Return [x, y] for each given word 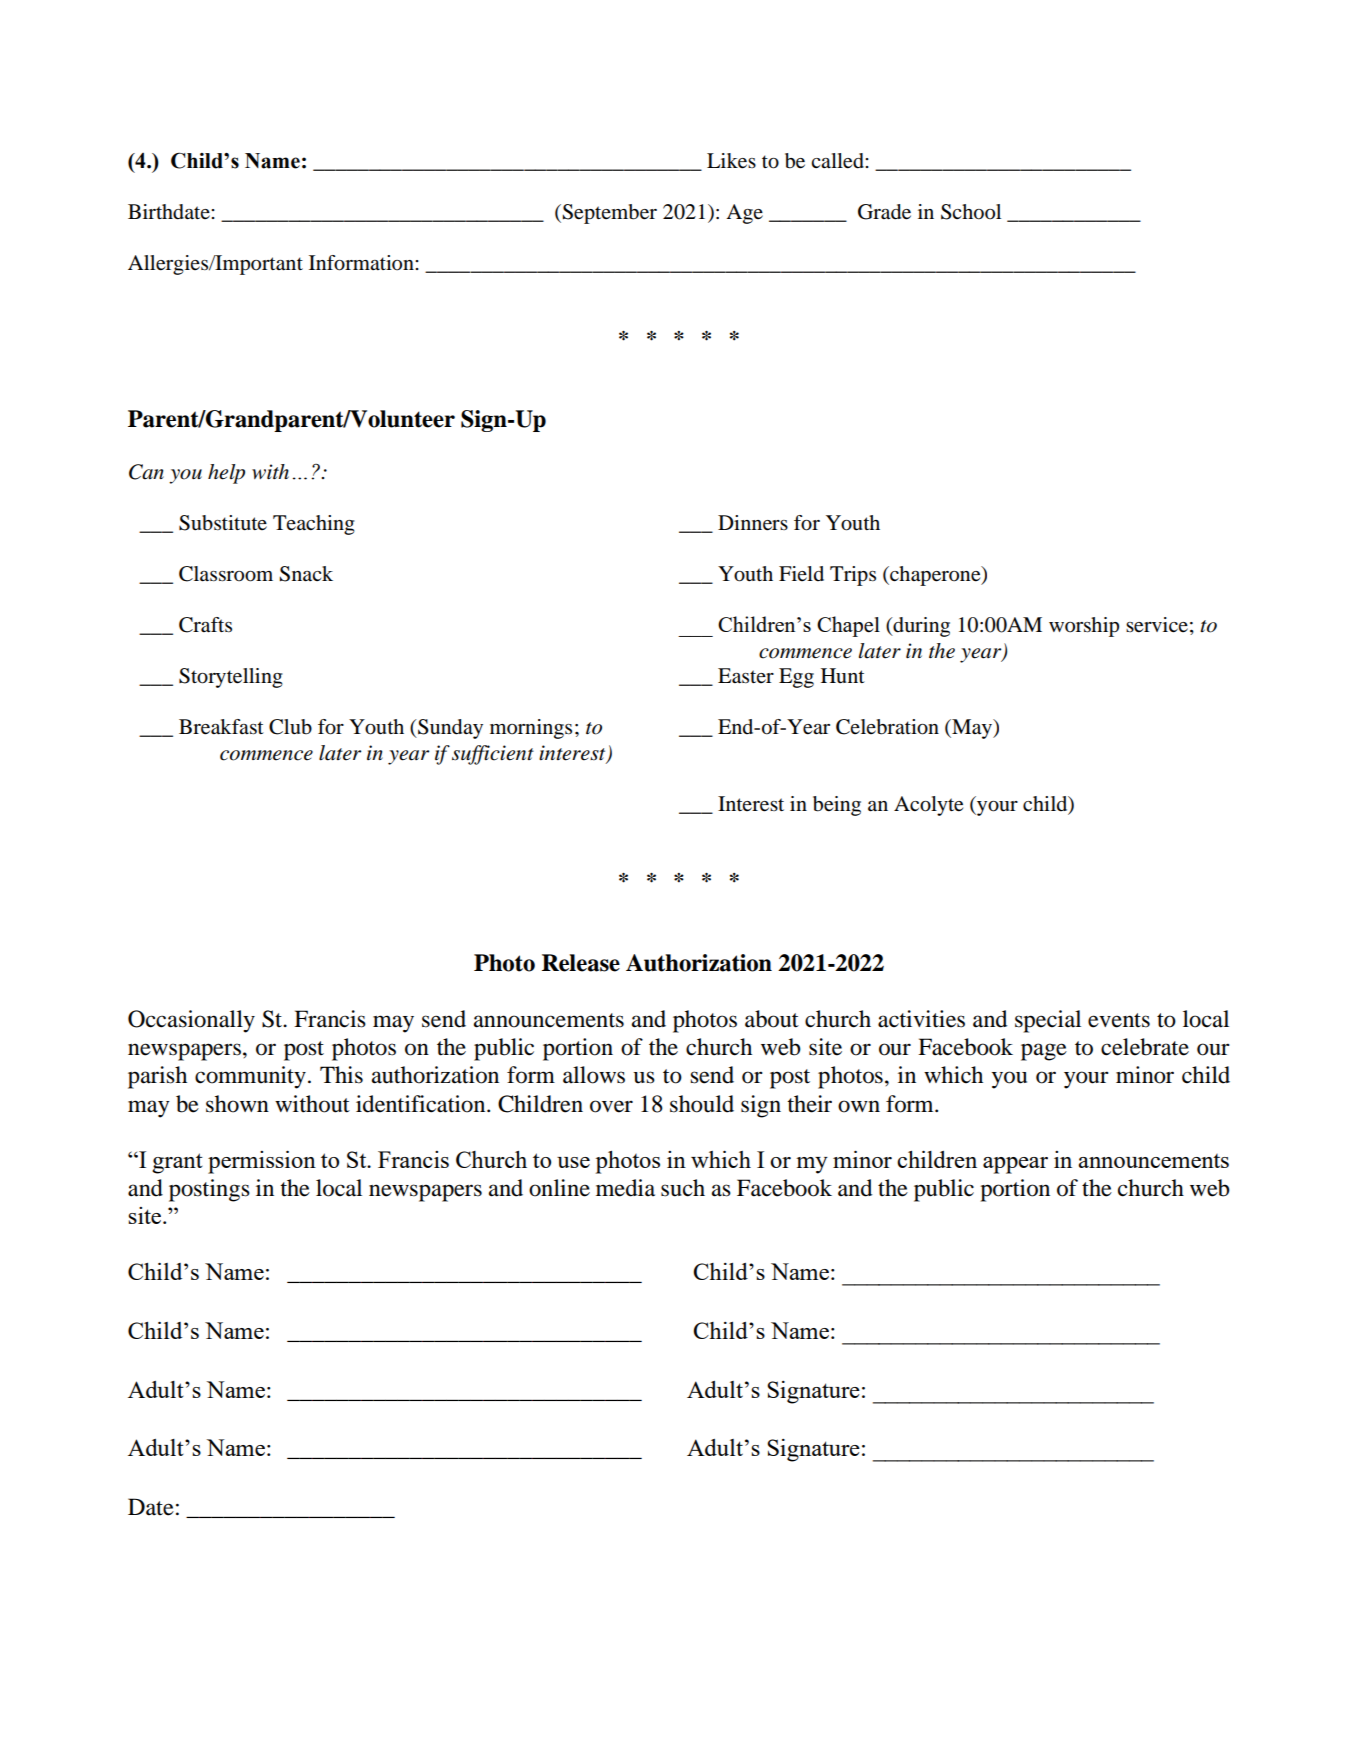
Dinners [753, 523]
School [971, 212]
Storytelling [231, 678]
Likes [731, 161]
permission [262, 1162]
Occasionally [191, 1021]
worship [1084, 627]
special [1048, 1021]
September [608, 214]
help [226, 474]
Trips [853, 576]
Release [581, 963]
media [625, 1188]
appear [1015, 1165]
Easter [746, 676]
